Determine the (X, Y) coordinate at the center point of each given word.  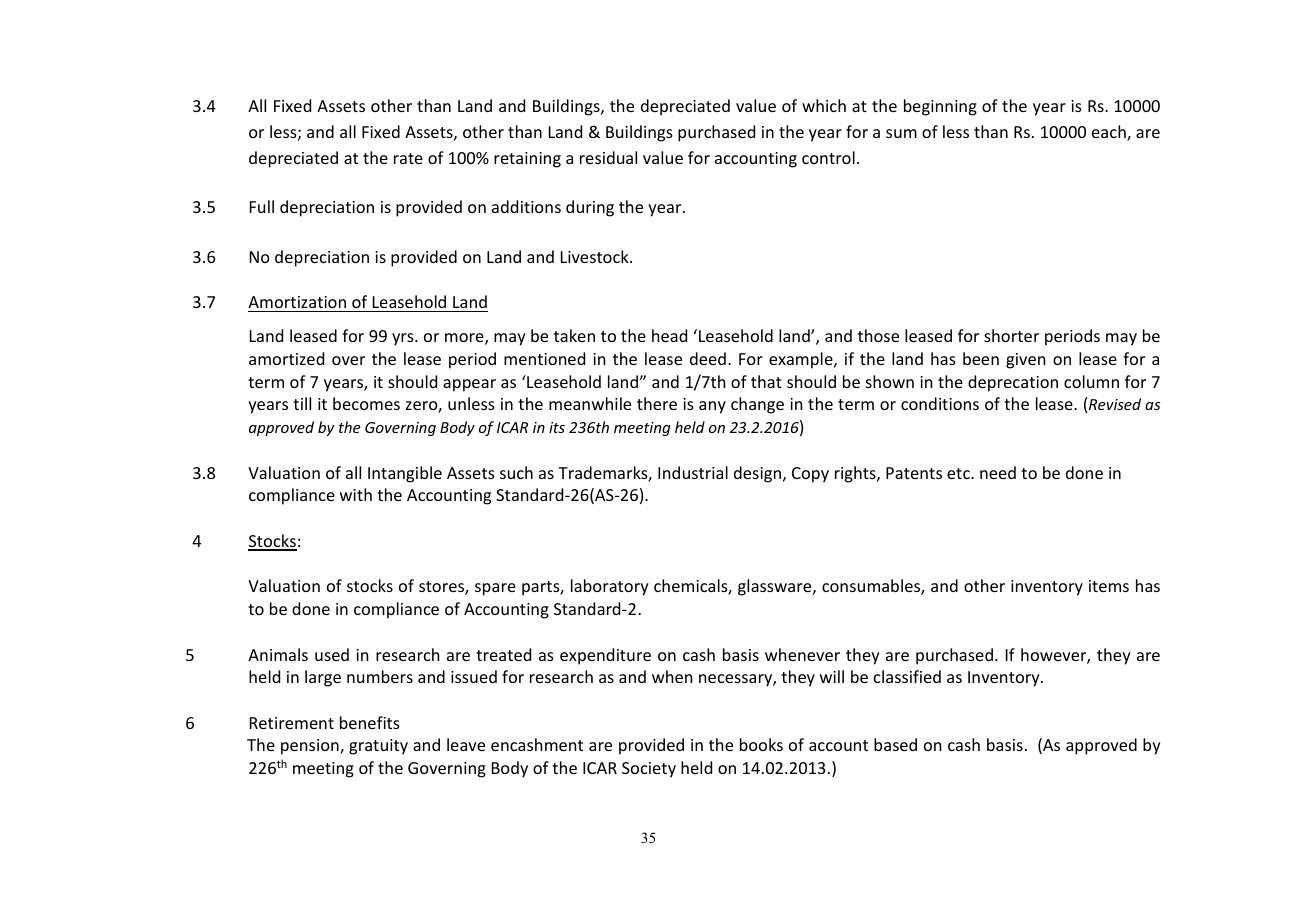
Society (649, 770)
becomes (366, 403)
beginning (940, 107)
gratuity (378, 747)
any (712, 407)
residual (608, 157)
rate (408, 158)
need (998, 472)
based (895, 744)
